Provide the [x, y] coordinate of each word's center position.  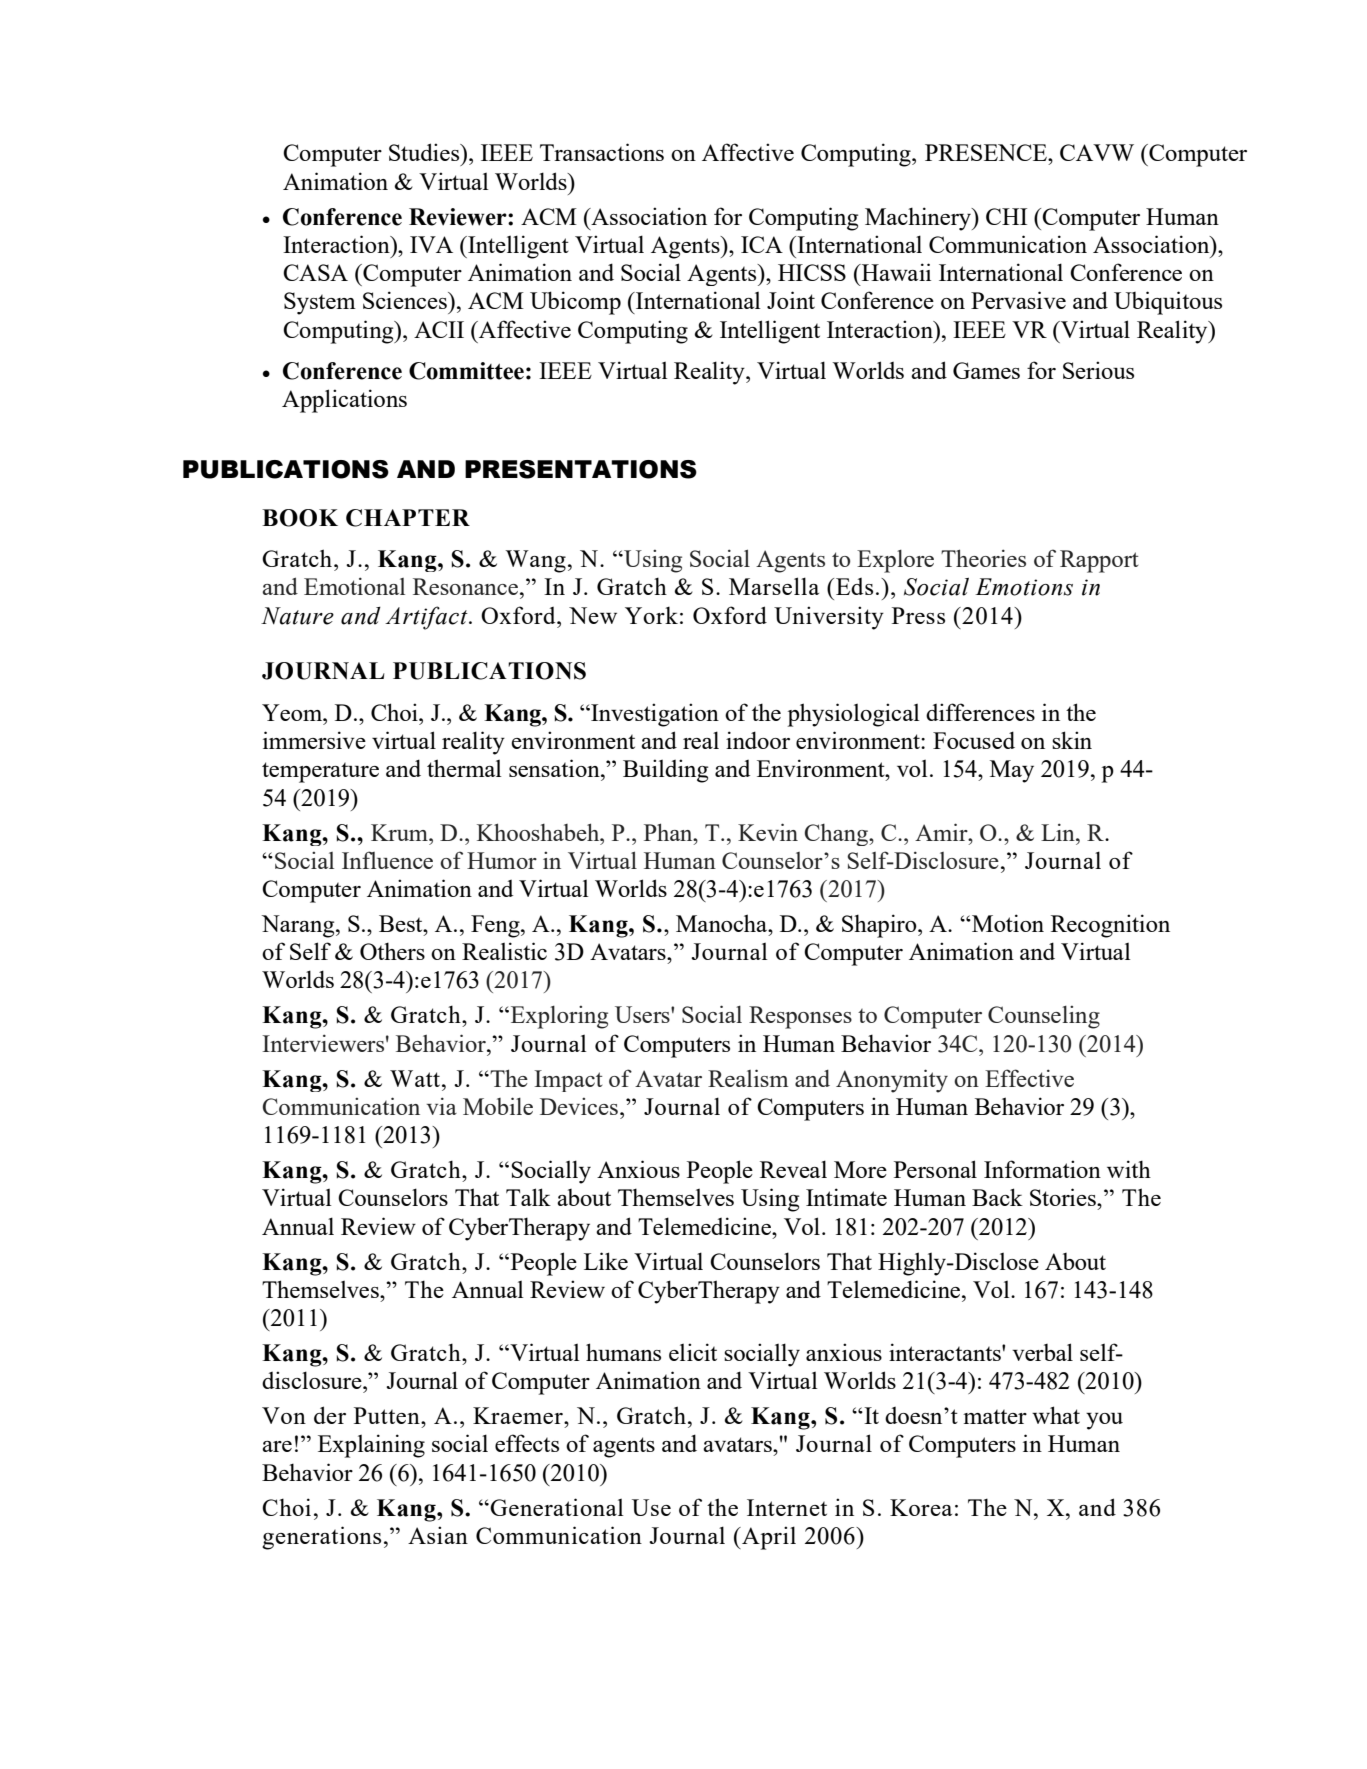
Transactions [602, 152]
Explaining [371, 1446]
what [1056, 1415]
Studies [425, 152]
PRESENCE [987, 152]
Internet [787, 1507]
